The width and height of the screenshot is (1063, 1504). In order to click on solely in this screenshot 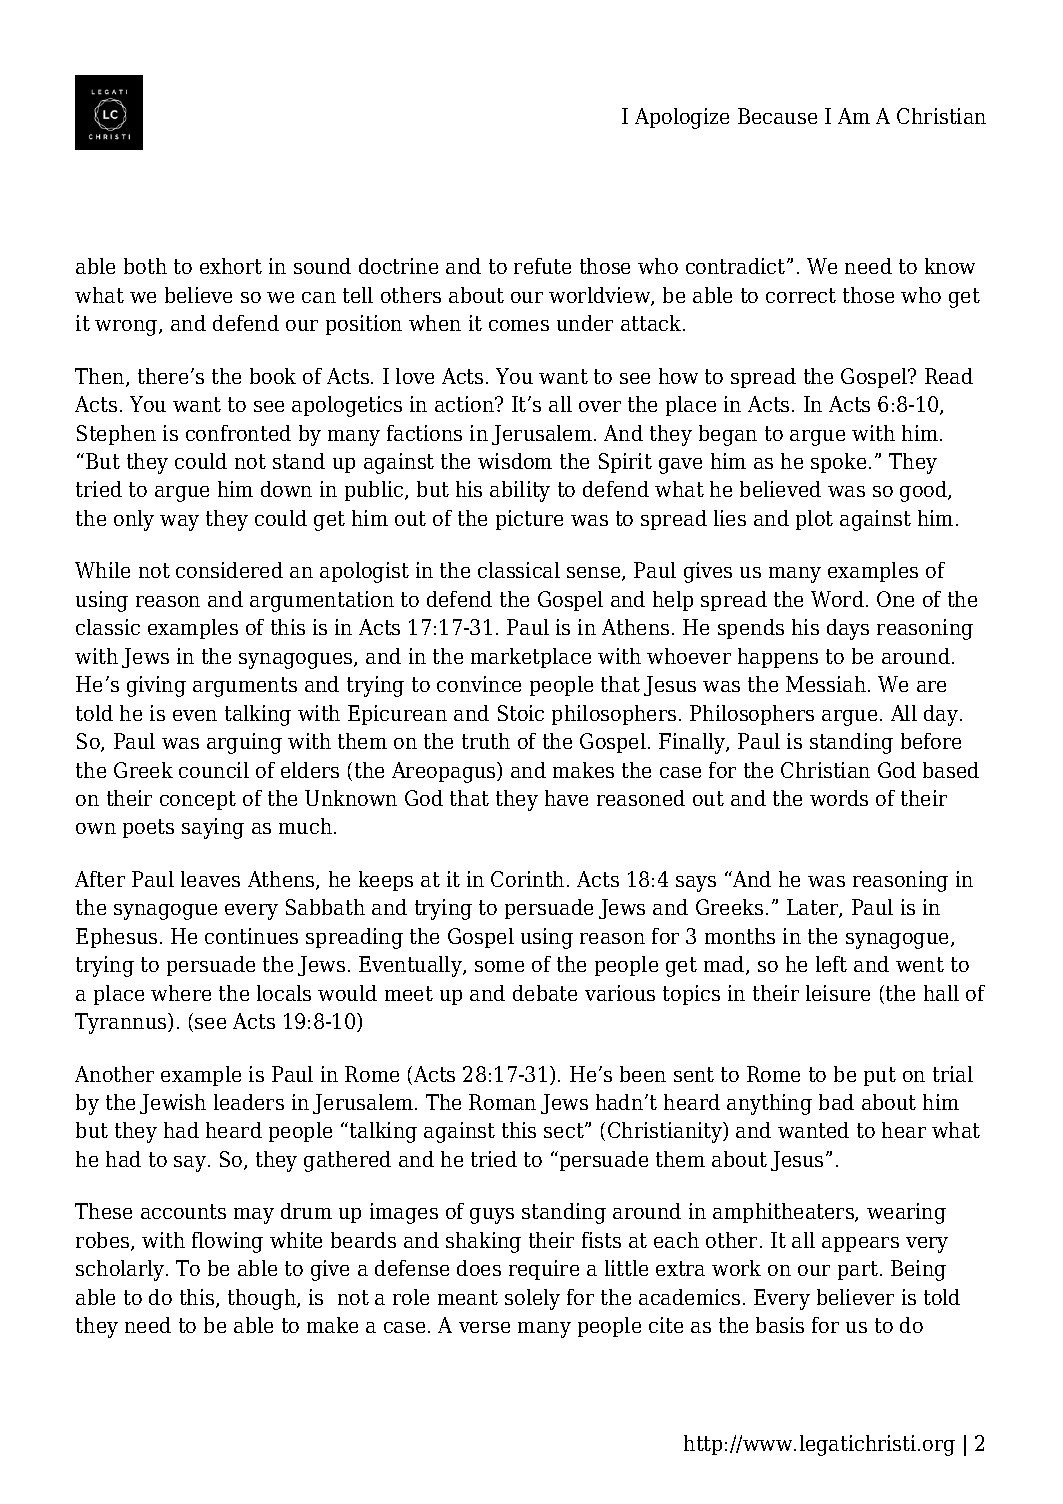, I will do `click(532, 1299)`.
